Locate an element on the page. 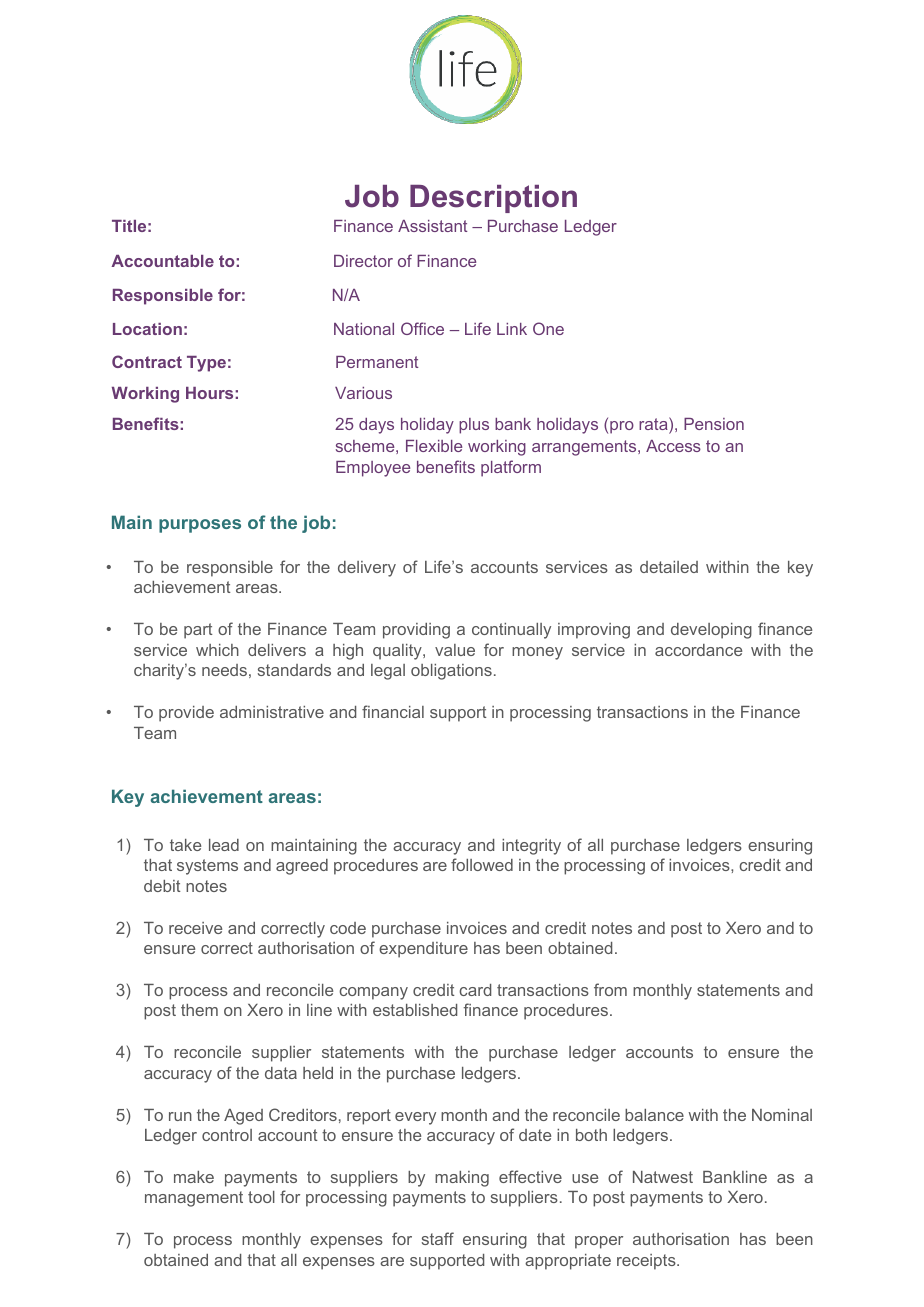 Image resolution: width=924 pixels, height=1307 pixels. card is located at coordinates (475, 990).
